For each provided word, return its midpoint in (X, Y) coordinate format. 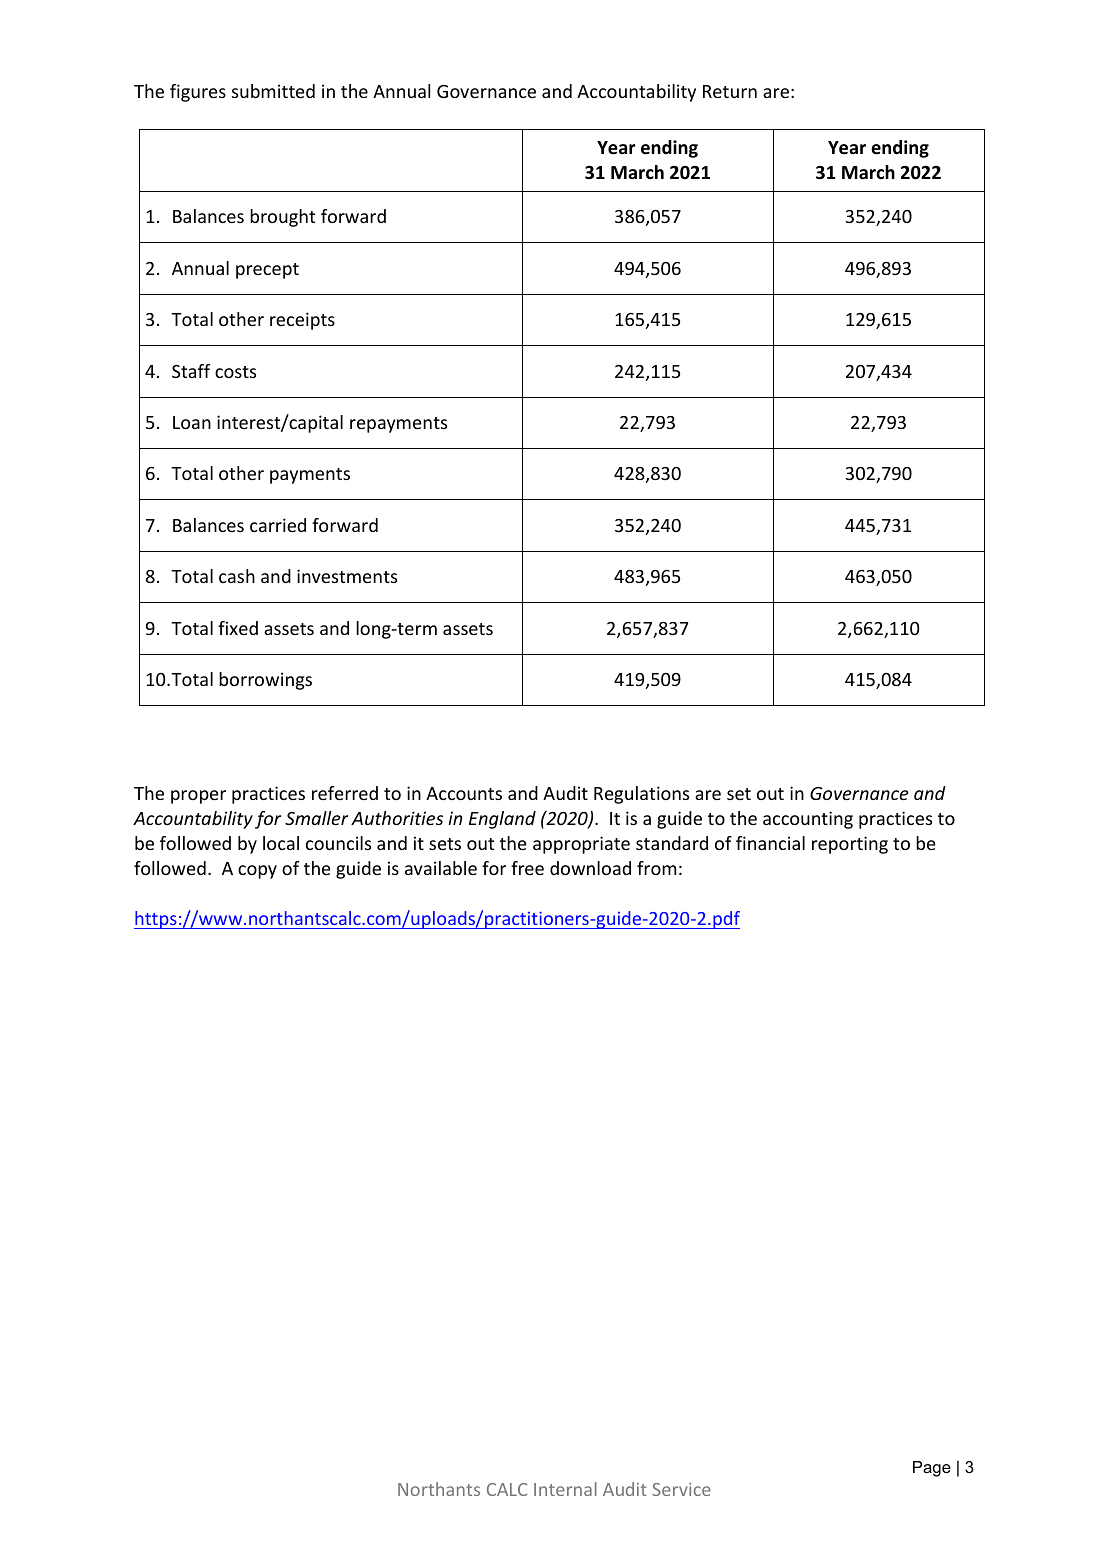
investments (347, 576)
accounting (808, 820)
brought (282, 218)
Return (730, 91)
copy (257, 872)
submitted (273, 91)
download (590, 868)
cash (237, 576)
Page (932, 1469)
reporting (850, 845)
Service (681, 1489)
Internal (565, 1489)
